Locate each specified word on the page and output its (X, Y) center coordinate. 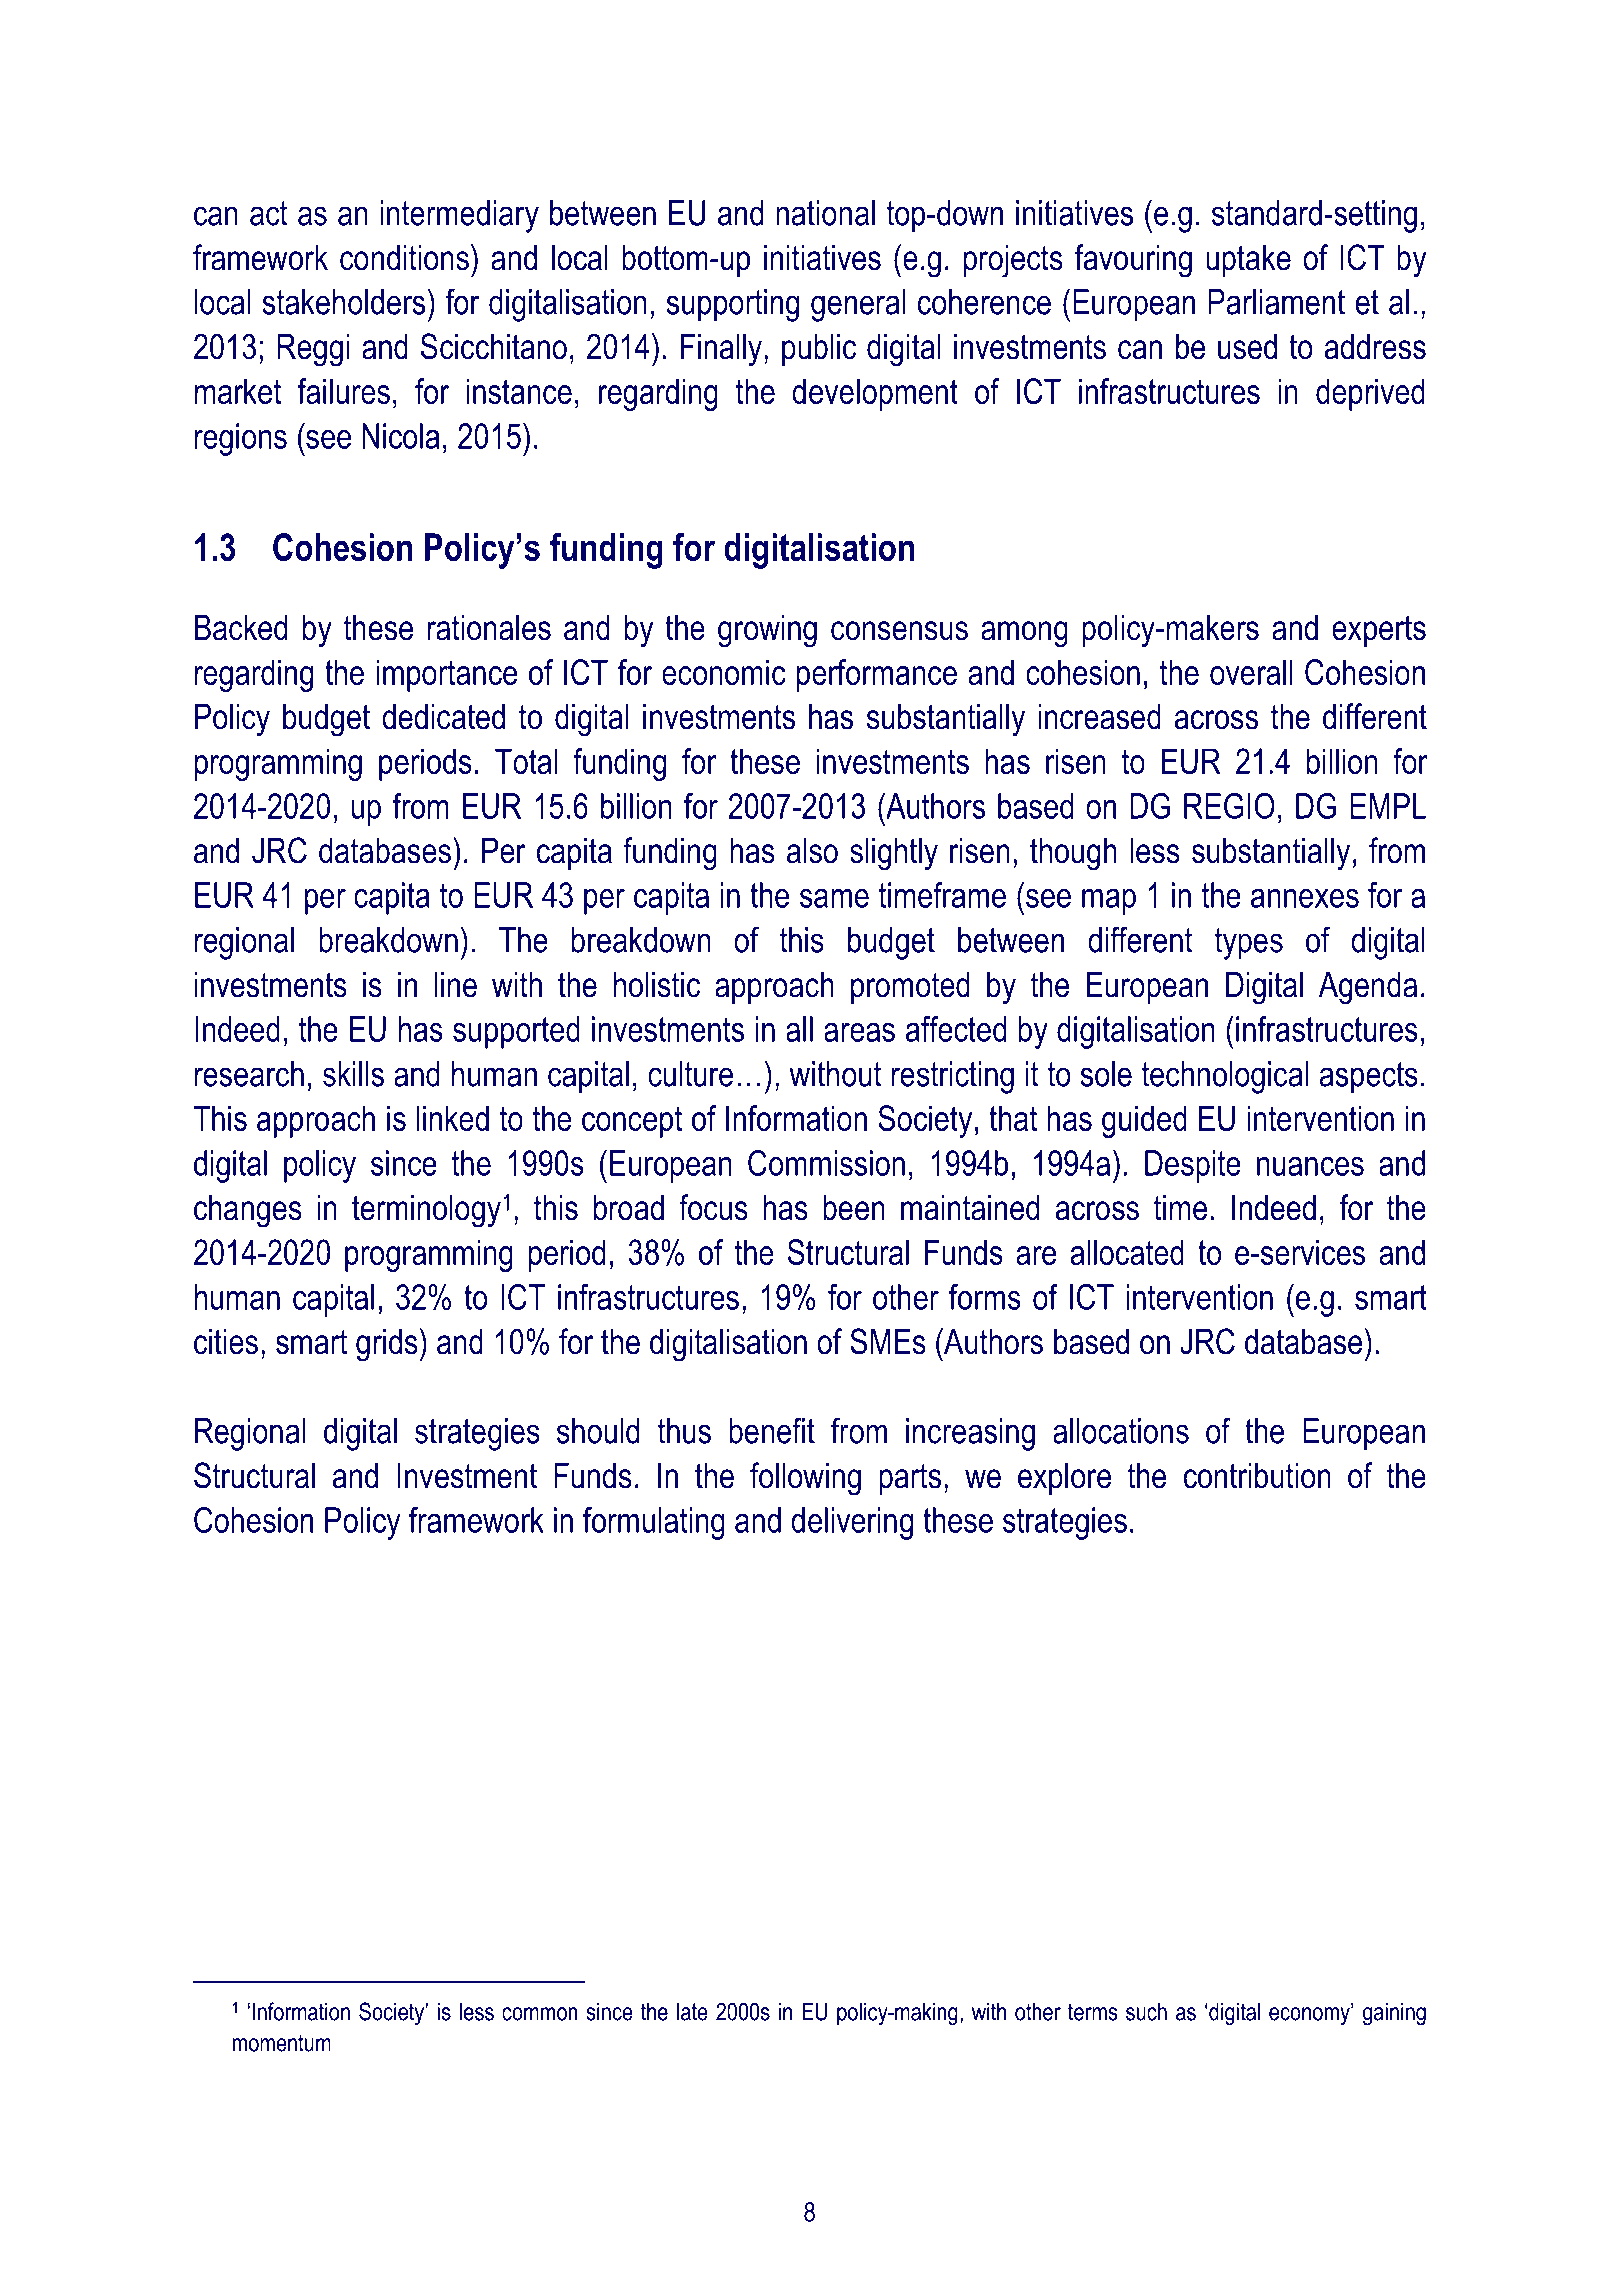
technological (1225, 1077)
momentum (282, 2043)
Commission (826, 1163)
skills (353, 1074)
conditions (404, 257)
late (692, 2011)
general (858, 305)
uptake (1248, 260)
